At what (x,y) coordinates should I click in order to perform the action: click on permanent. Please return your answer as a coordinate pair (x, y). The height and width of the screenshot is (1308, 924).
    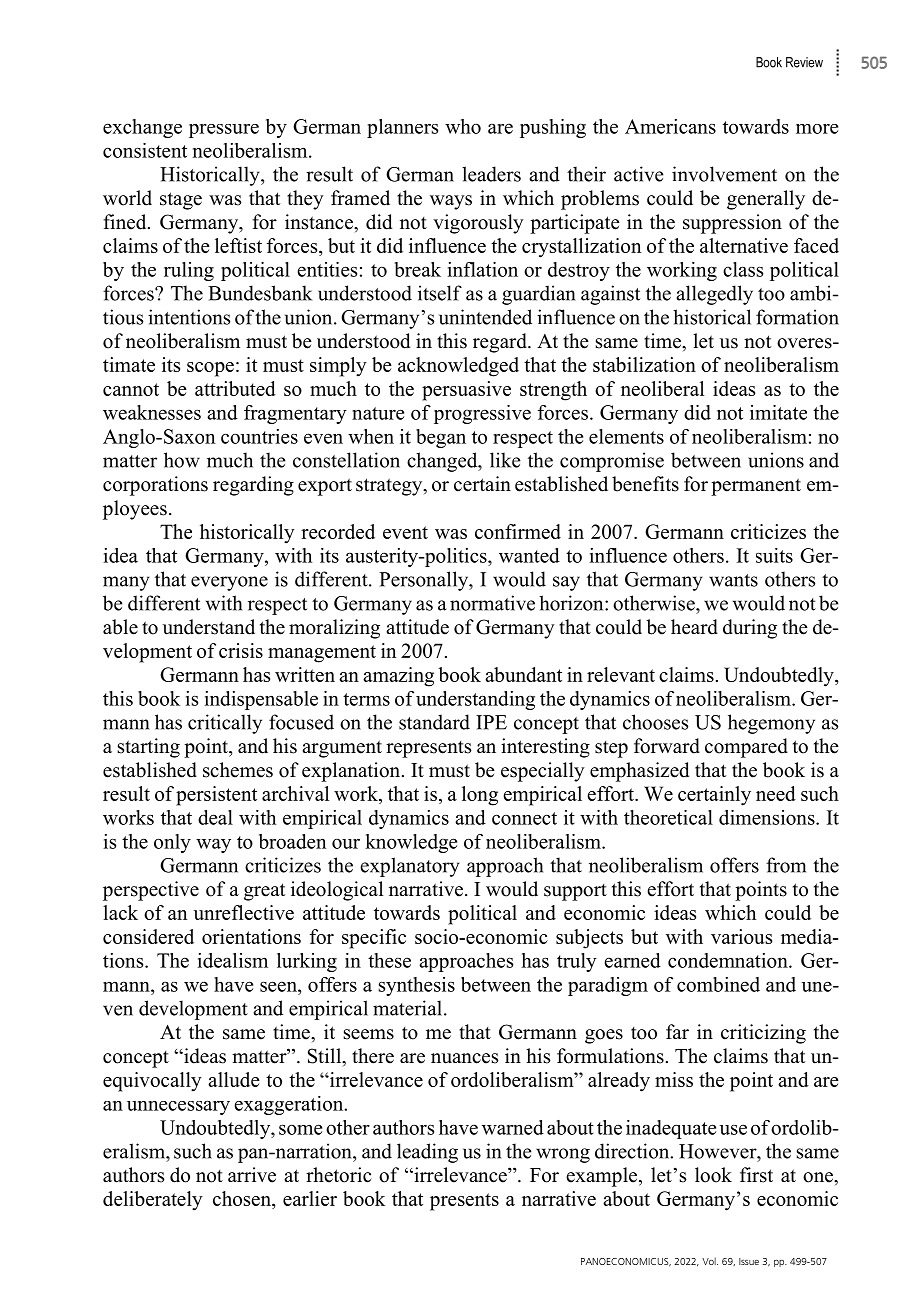
    Looking at the image, I should click on (756, 487).
